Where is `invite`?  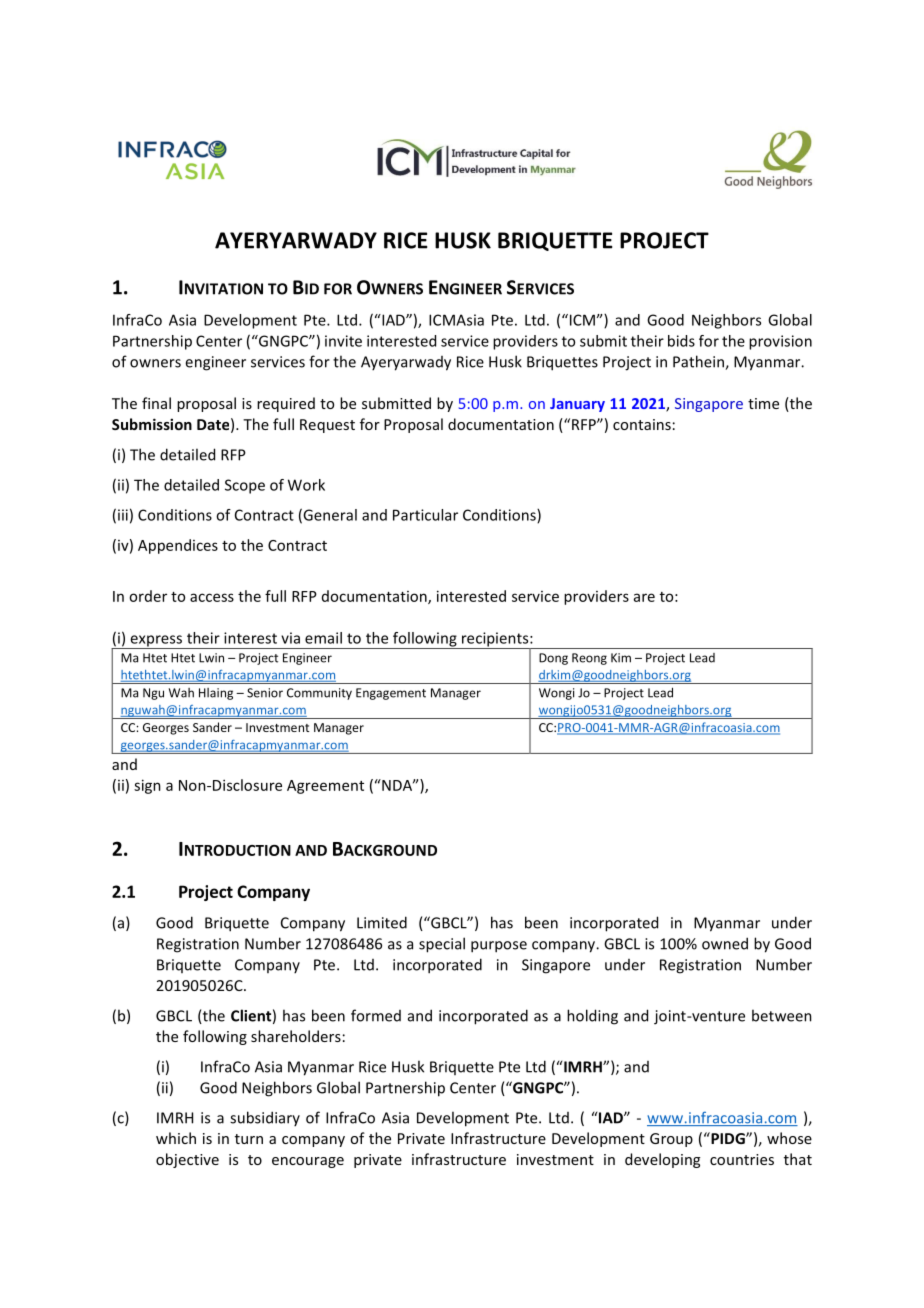
invite is located at coordinates (343, 341).
